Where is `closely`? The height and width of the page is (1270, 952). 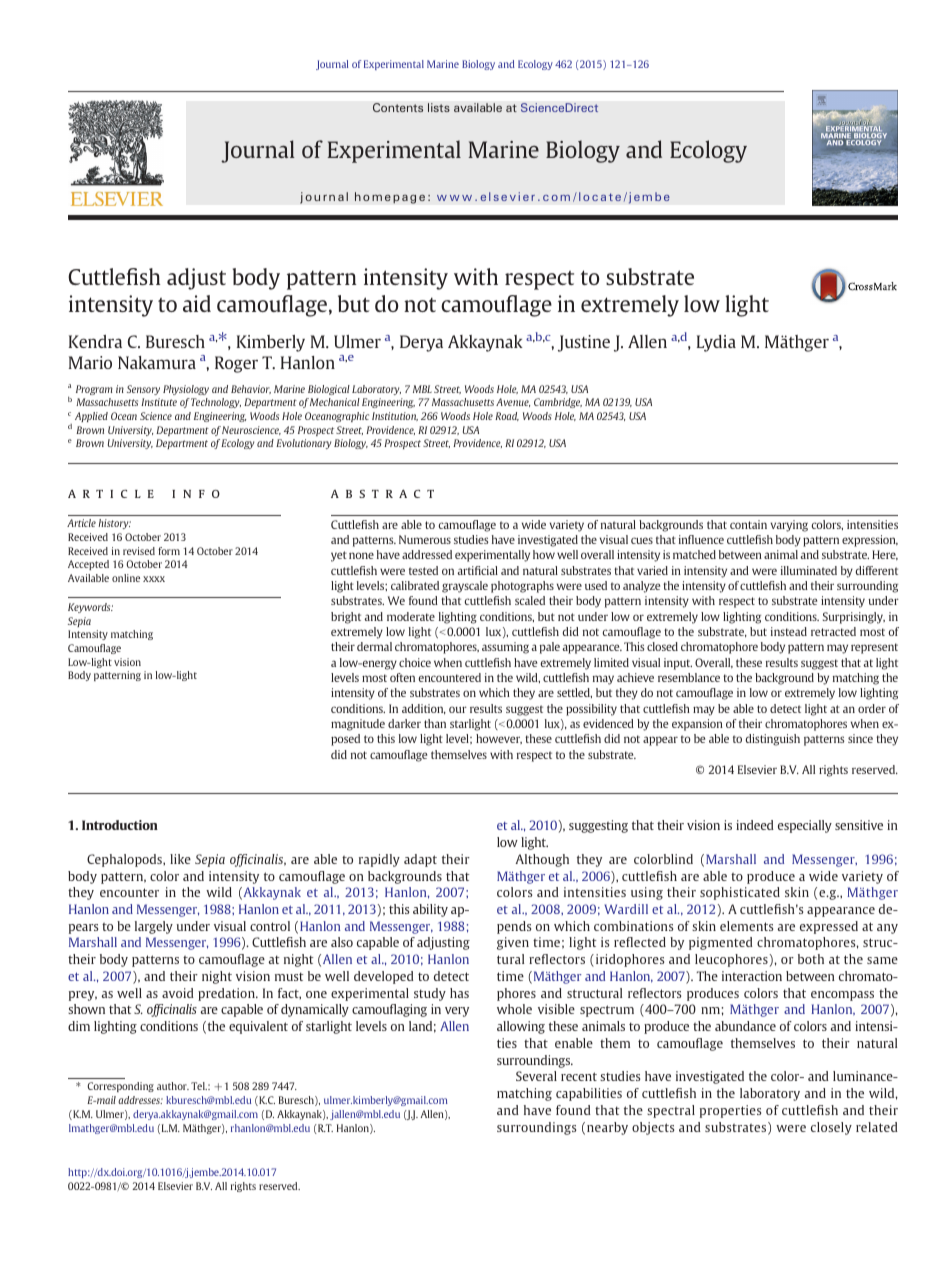
closely is located at coordinates (831, 1128).
